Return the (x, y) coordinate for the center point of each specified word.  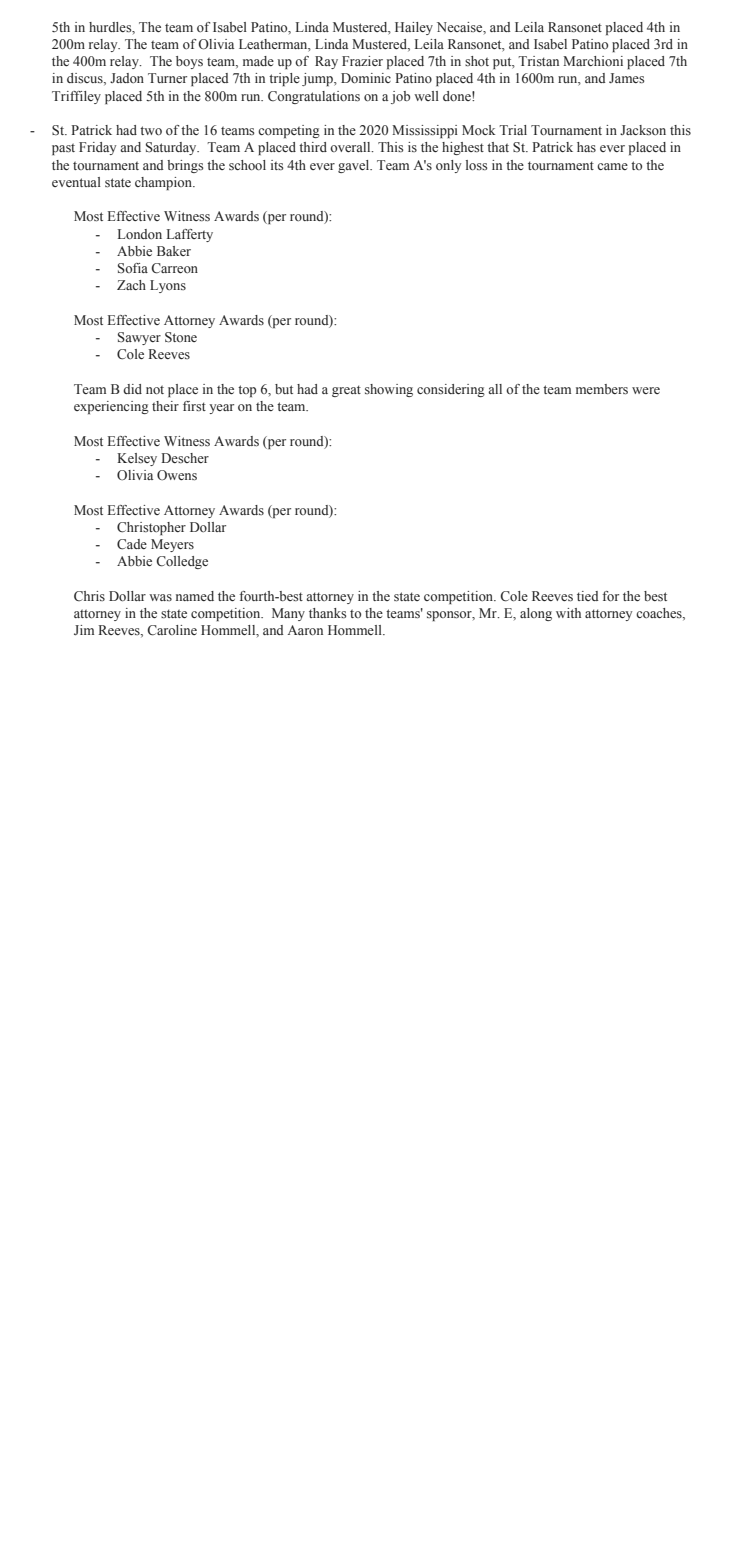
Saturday (172, 148)
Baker (174, 251)
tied (588, 596)
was (160, 597)
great (346, 391)
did (132, 389)
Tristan (538, 61)
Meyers (172, 545)
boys (189, 62)
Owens (177, 475)
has (586, 147)
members (602, 389)
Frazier (362, 61)
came (612, 166)
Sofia (133, 268)
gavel (355, 166)
